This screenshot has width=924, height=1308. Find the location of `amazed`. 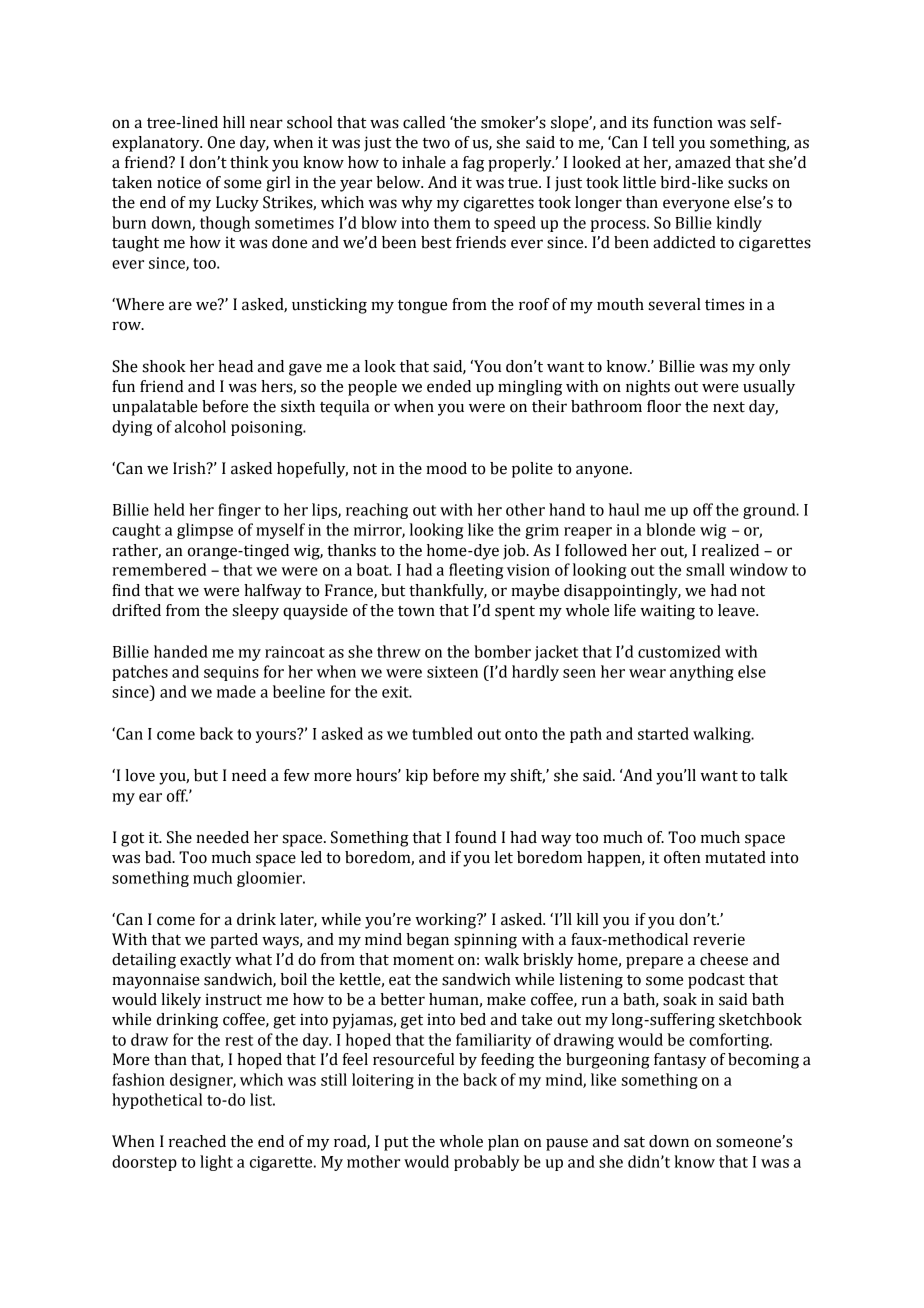

amazed is located at coordinates (703, 162).
